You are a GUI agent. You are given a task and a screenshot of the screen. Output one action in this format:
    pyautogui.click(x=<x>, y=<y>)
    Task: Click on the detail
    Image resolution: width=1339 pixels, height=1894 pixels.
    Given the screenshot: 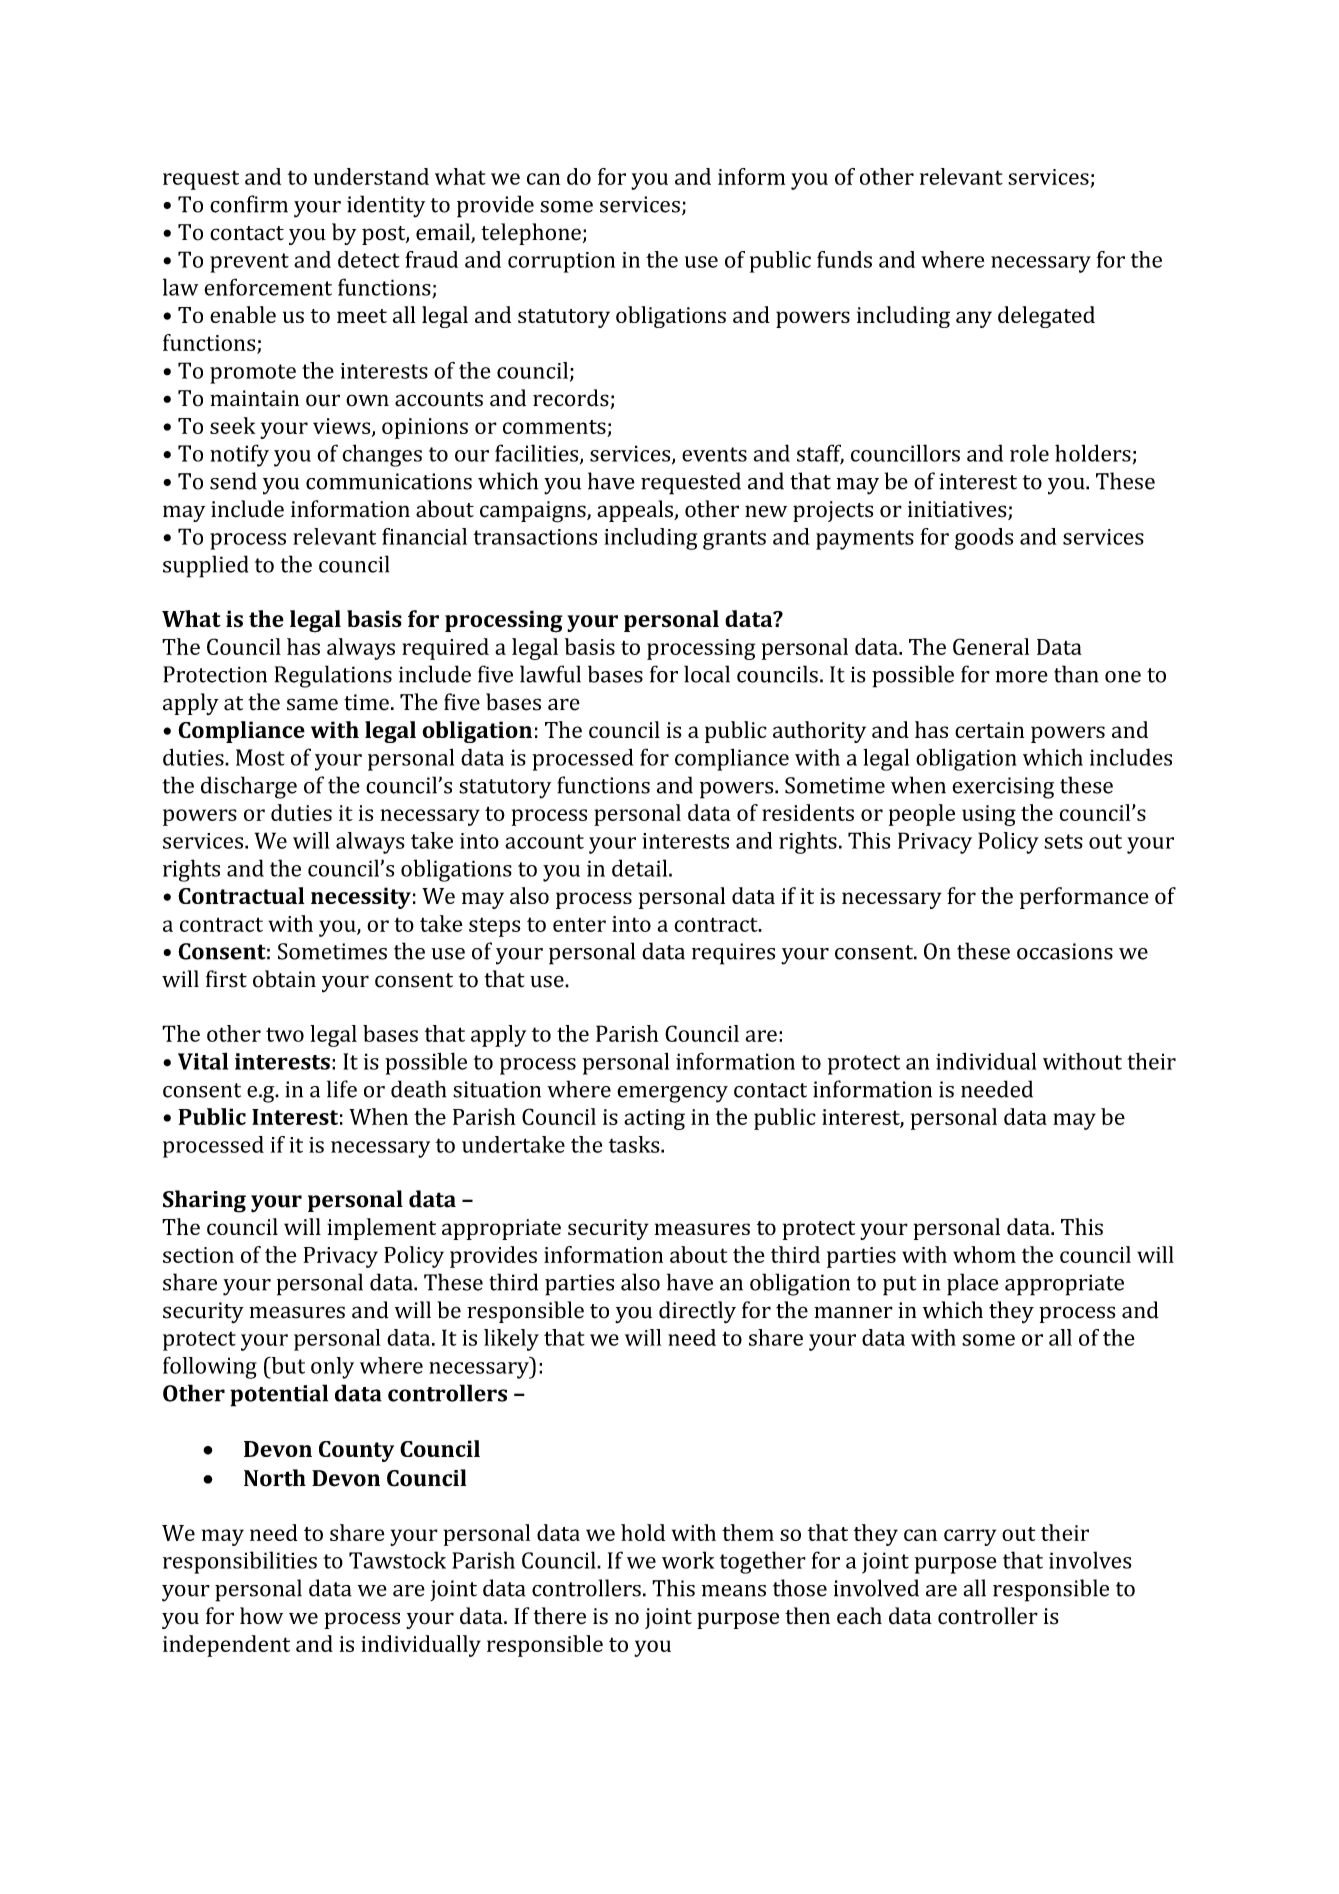 What is the action you would take?
    pyautogui.click(x=641, y=868)
